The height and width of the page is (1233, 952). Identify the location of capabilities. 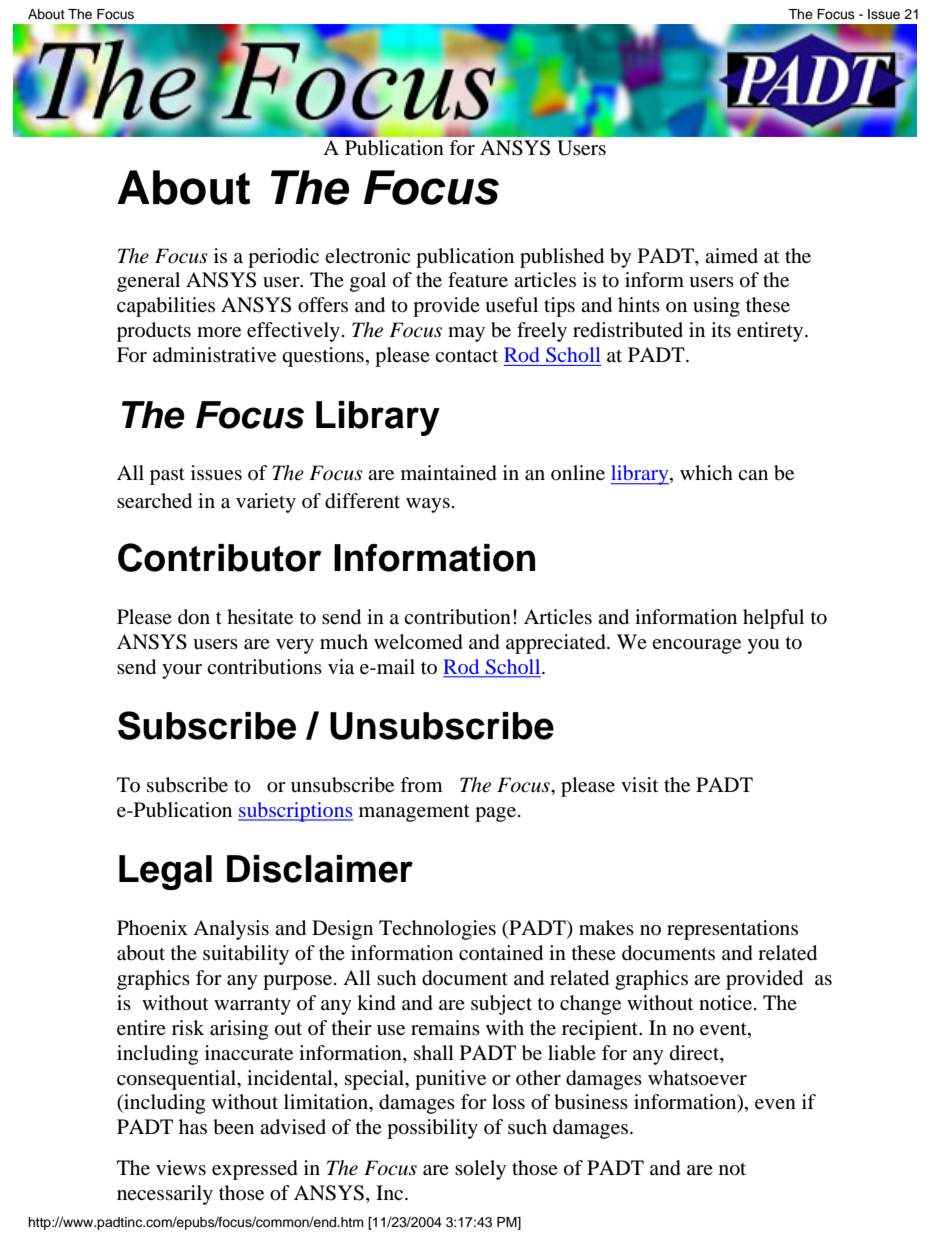
(166, 307).
